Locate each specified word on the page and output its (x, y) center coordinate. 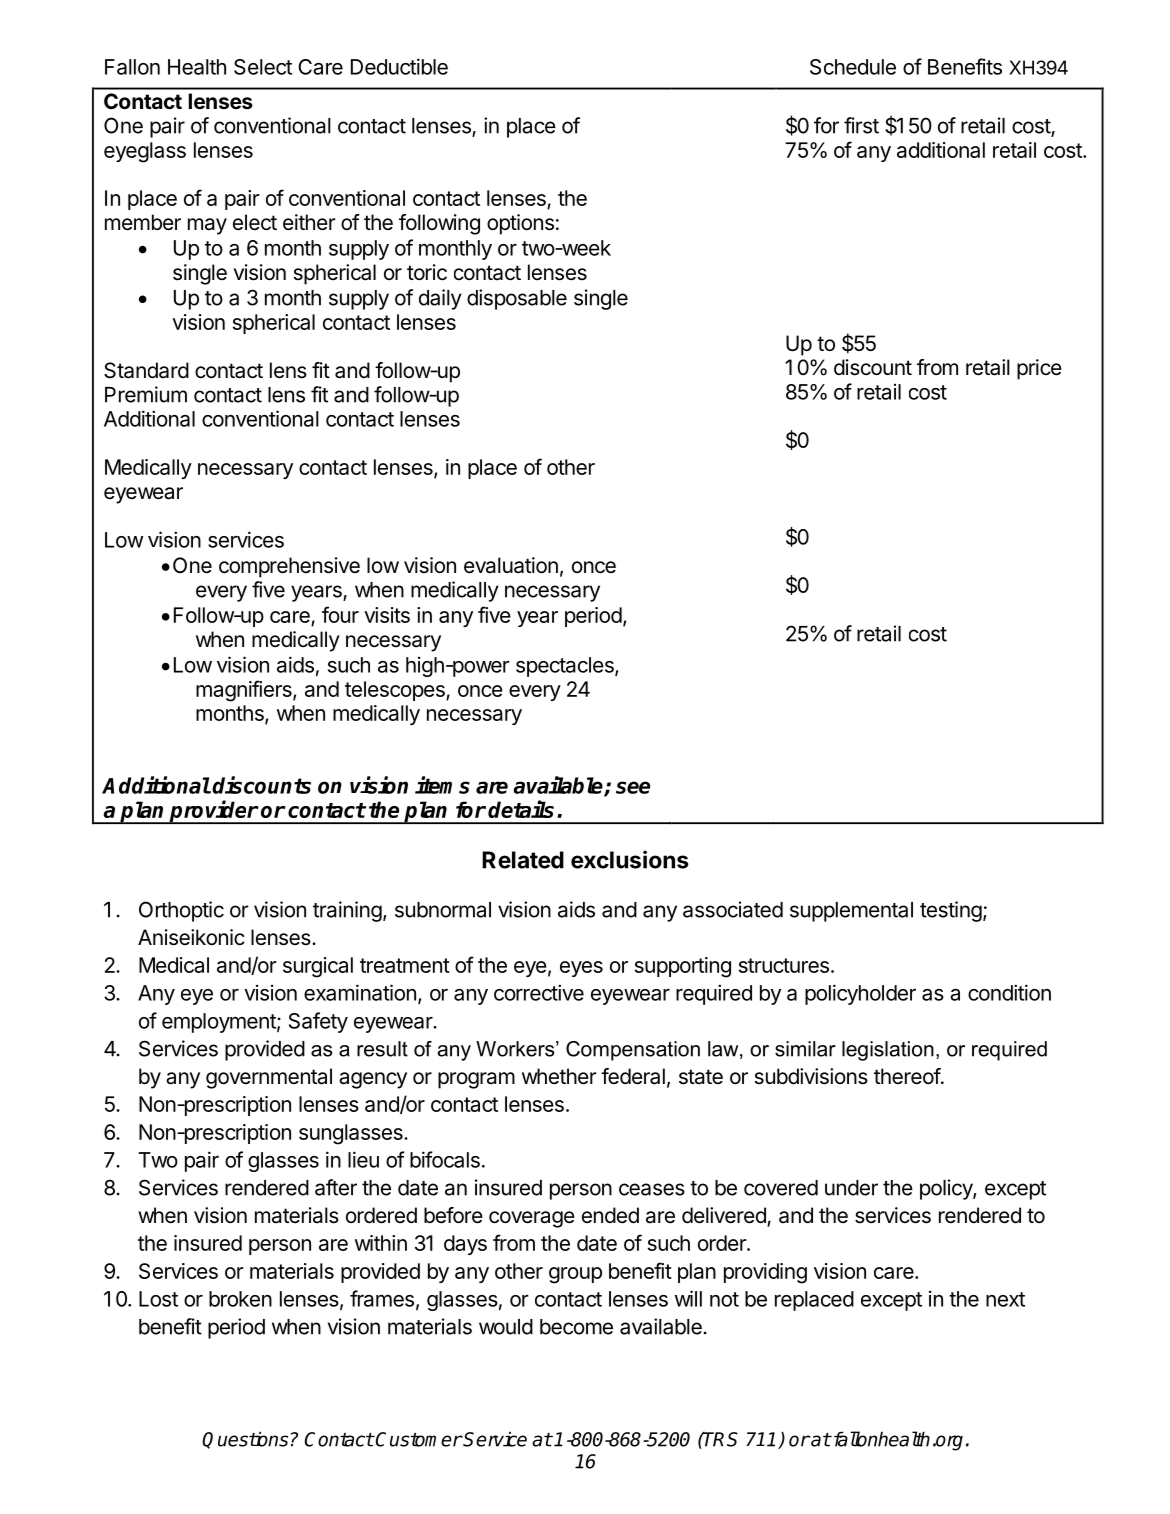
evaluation (511, 565)
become (576, 1327)
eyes (581, 969)
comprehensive (289, 567)
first (861, 125)
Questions (245, 1440)
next (1005, 1299)
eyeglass (145, 152)
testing (951, 911)
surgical (318, 967)
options (520, 224)
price (1039, 369)
